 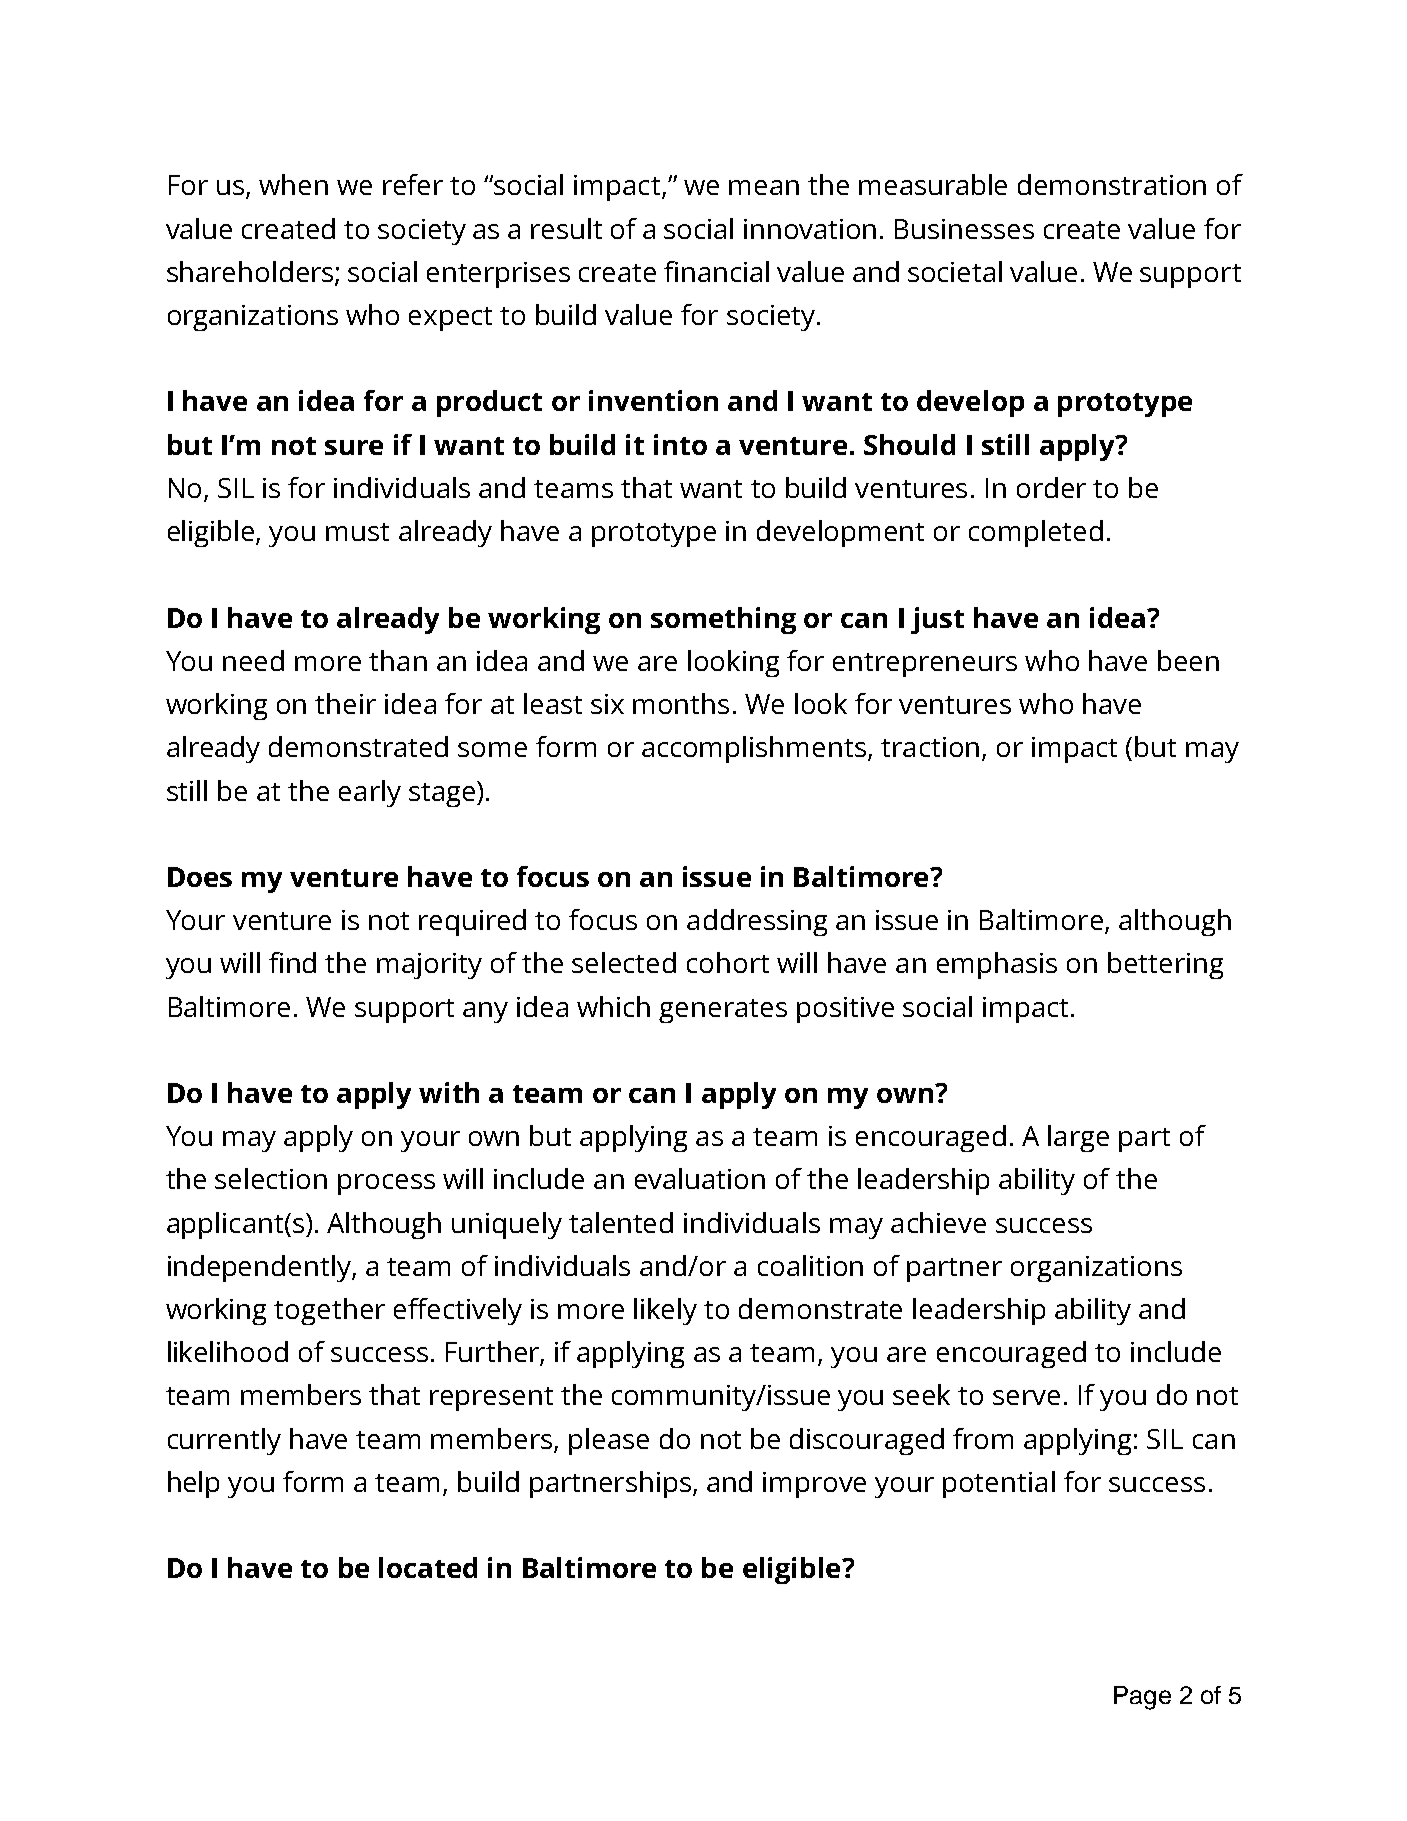 What do you see at coordinates (293, 184) in the screenshot?
I see `when` at bounding box center [293, 184].
